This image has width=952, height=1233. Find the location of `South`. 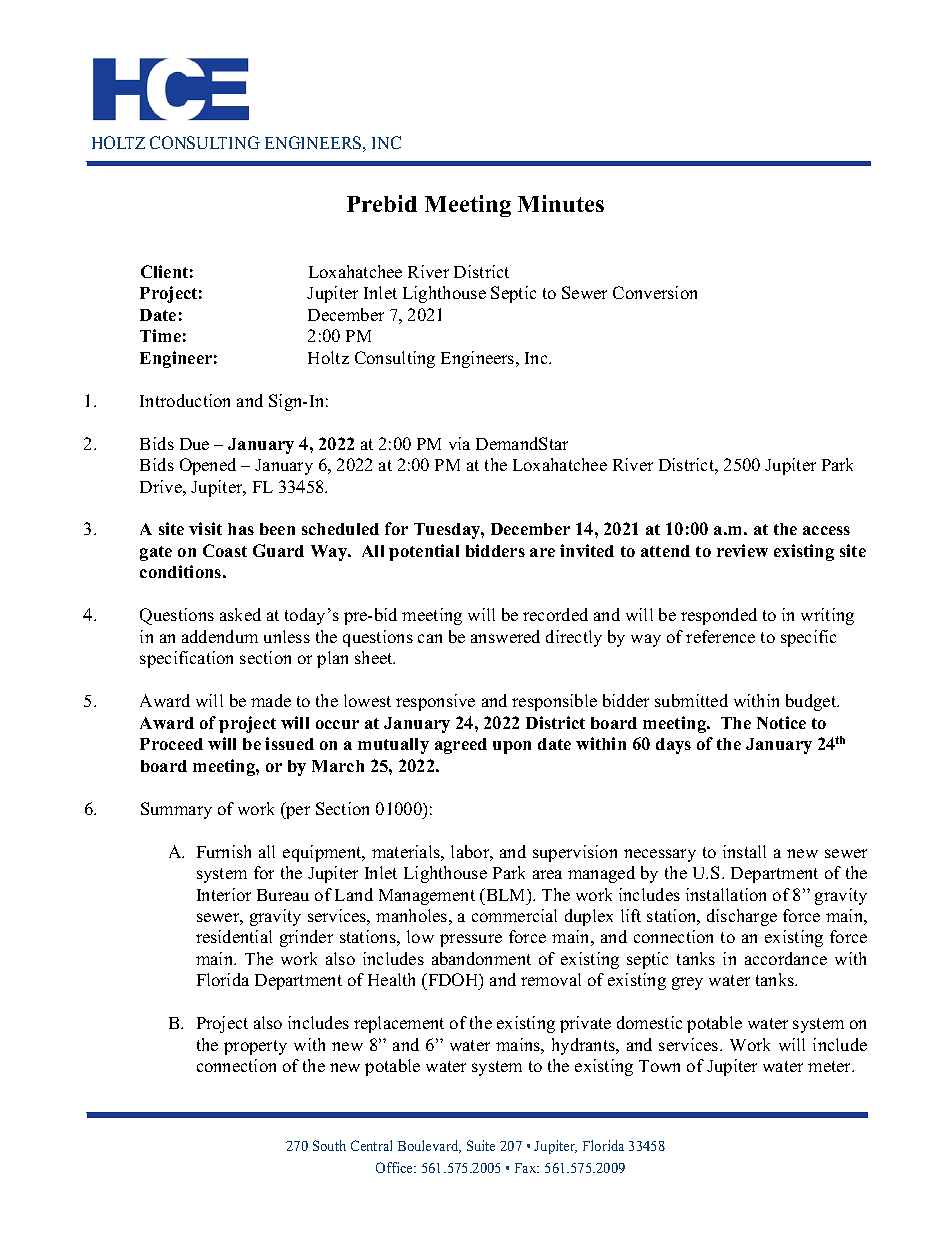

South is located at coordinates (329, 1145).
